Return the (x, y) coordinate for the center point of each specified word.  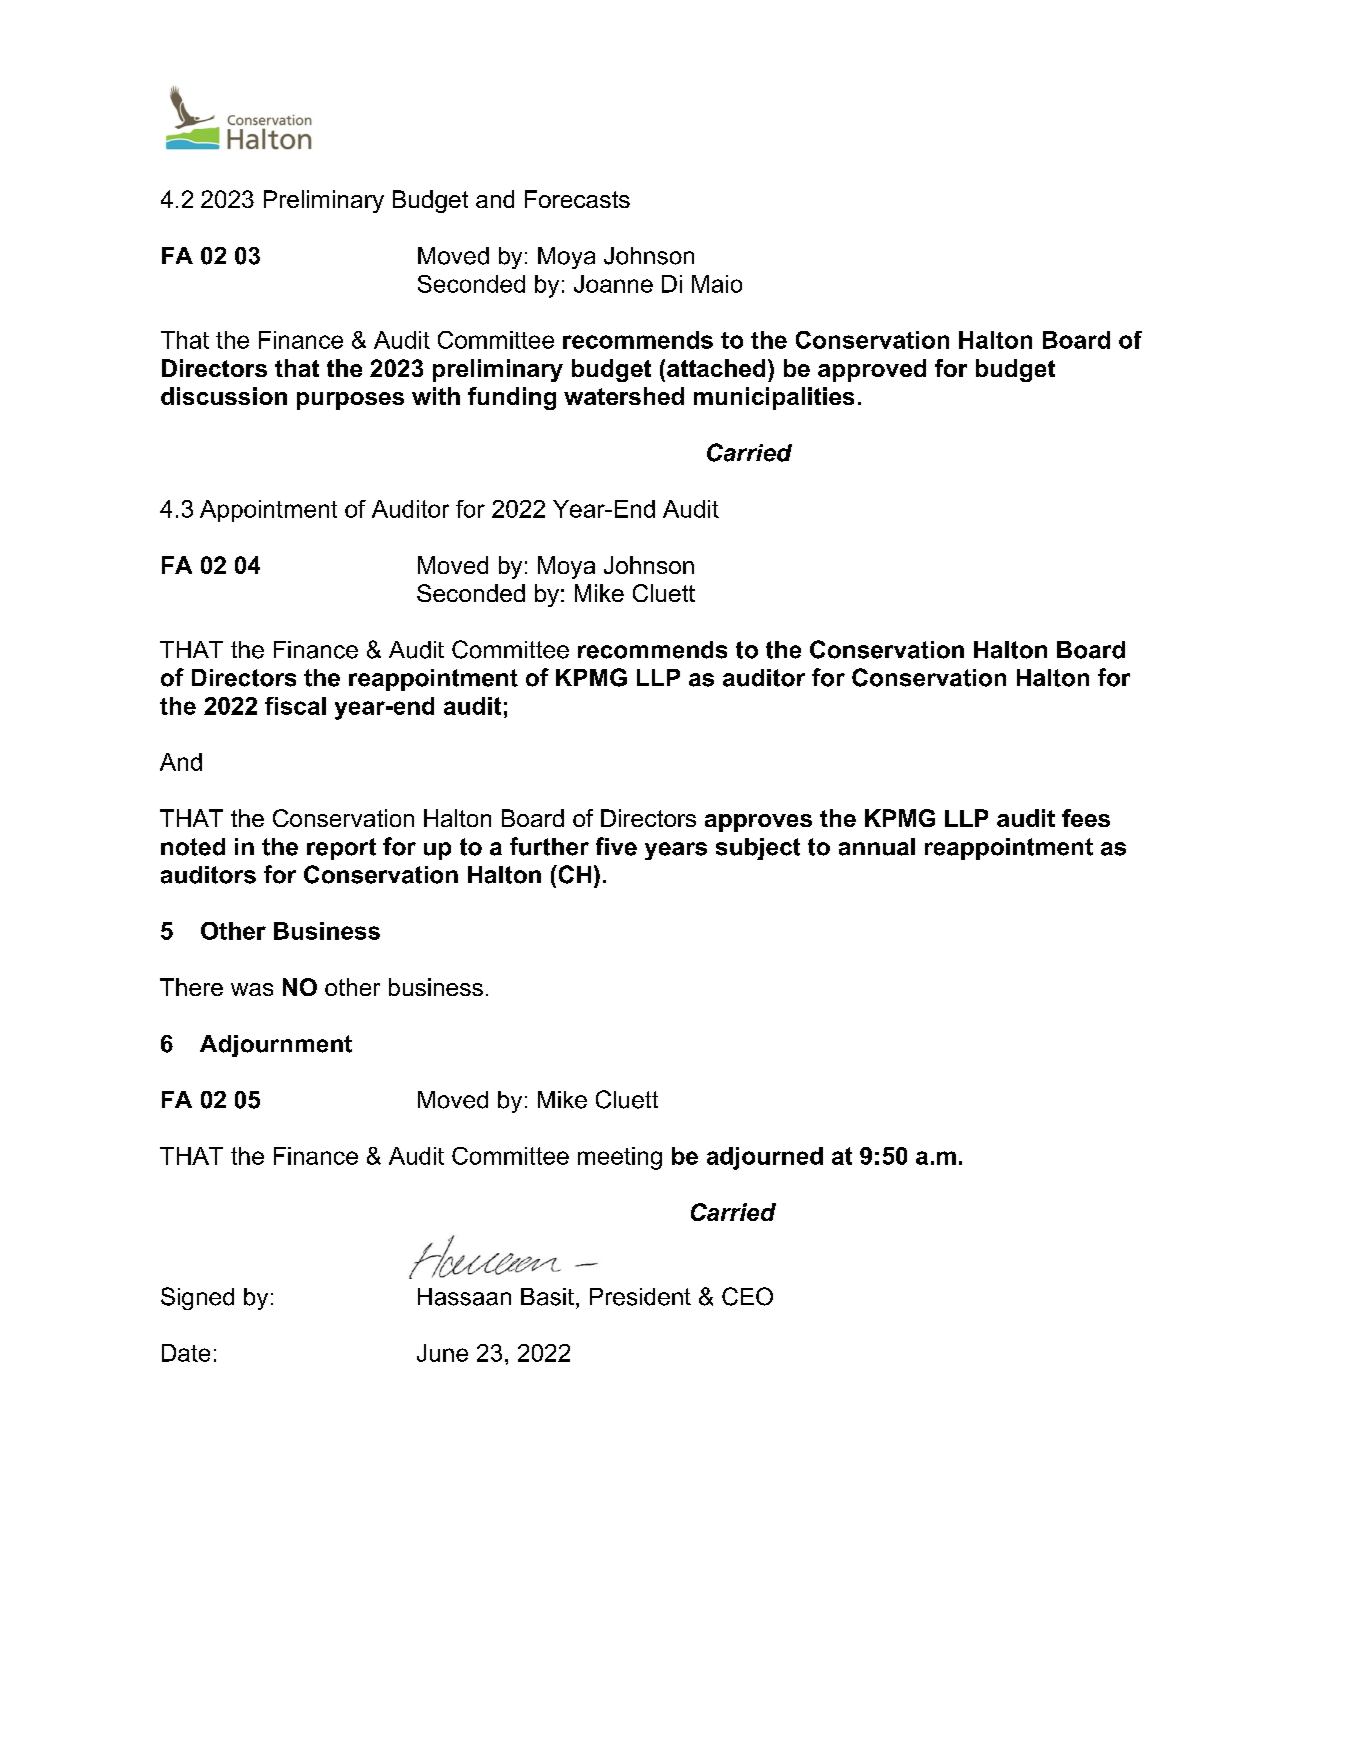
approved (872, 370)
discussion (224, 396)
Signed (197, 1298)
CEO (747, 1296)
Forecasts (577, 199)
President (640, 1297)
